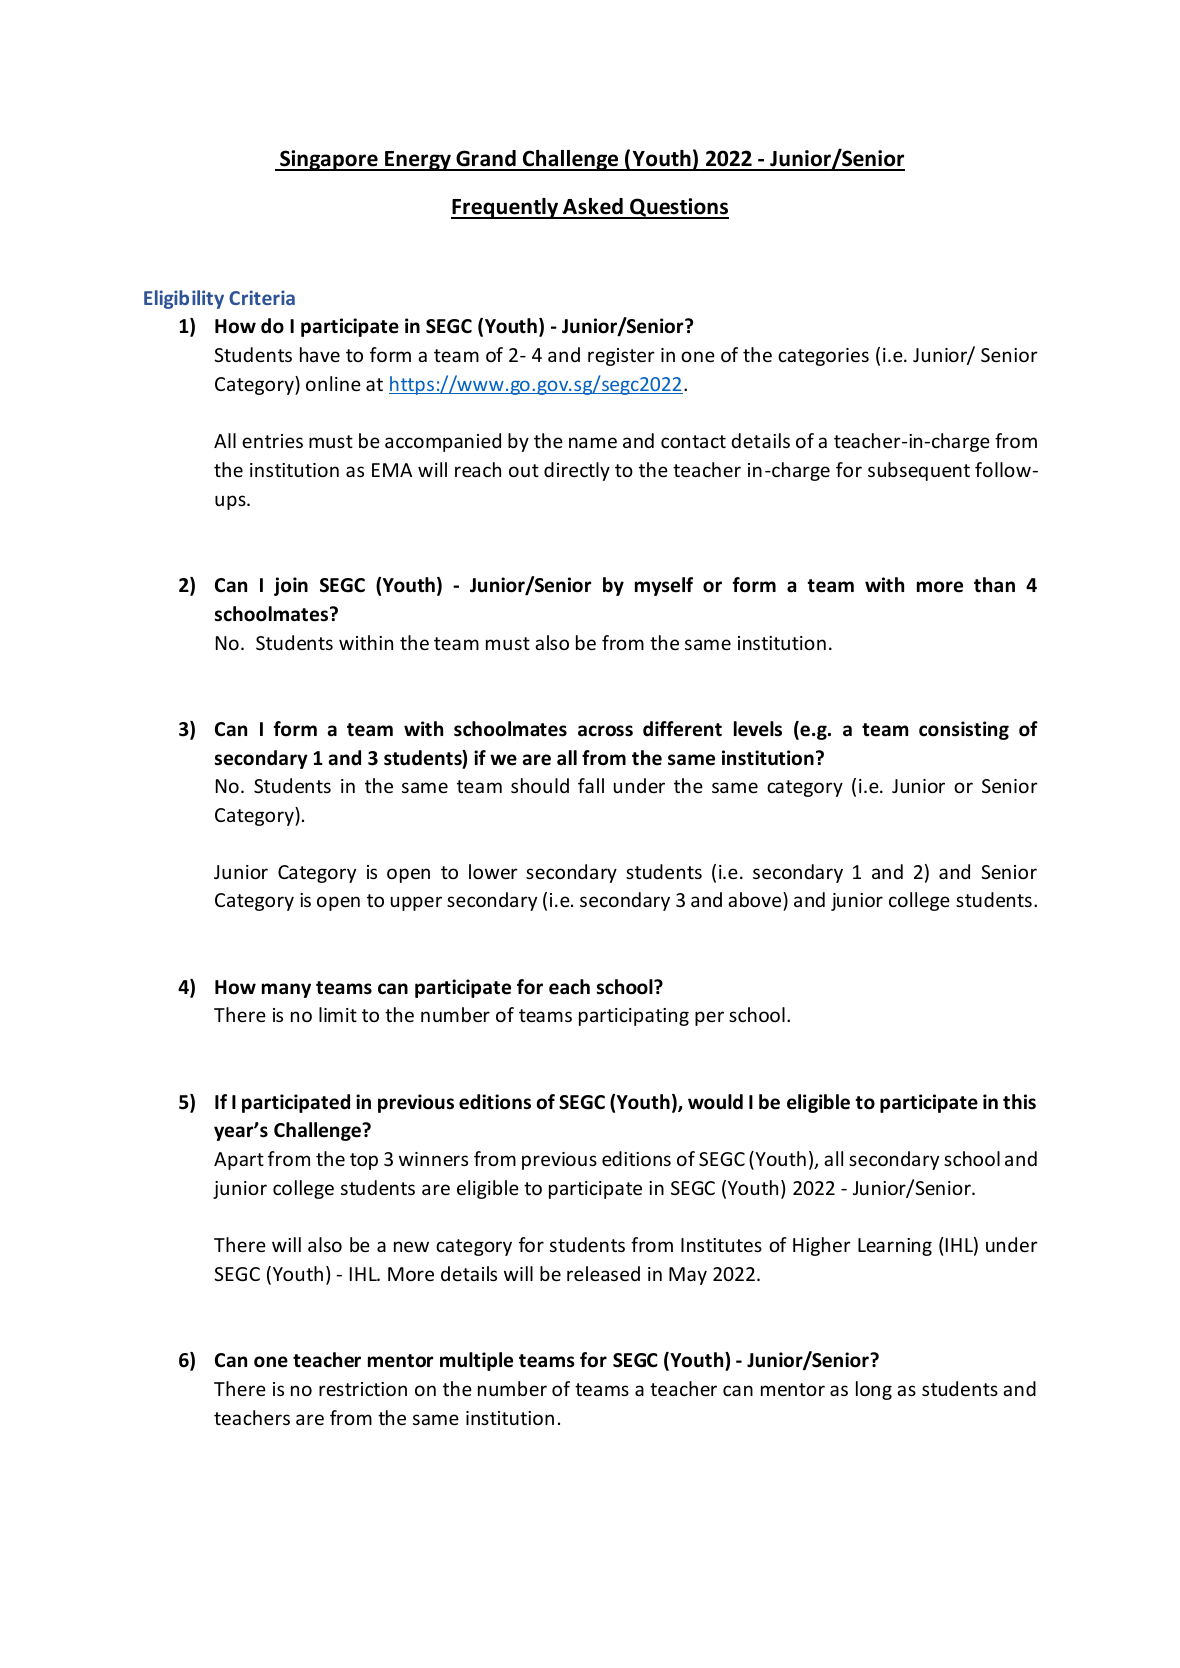 The image size is (1180, 1668). I want to click on upper, so click(416, 903).
